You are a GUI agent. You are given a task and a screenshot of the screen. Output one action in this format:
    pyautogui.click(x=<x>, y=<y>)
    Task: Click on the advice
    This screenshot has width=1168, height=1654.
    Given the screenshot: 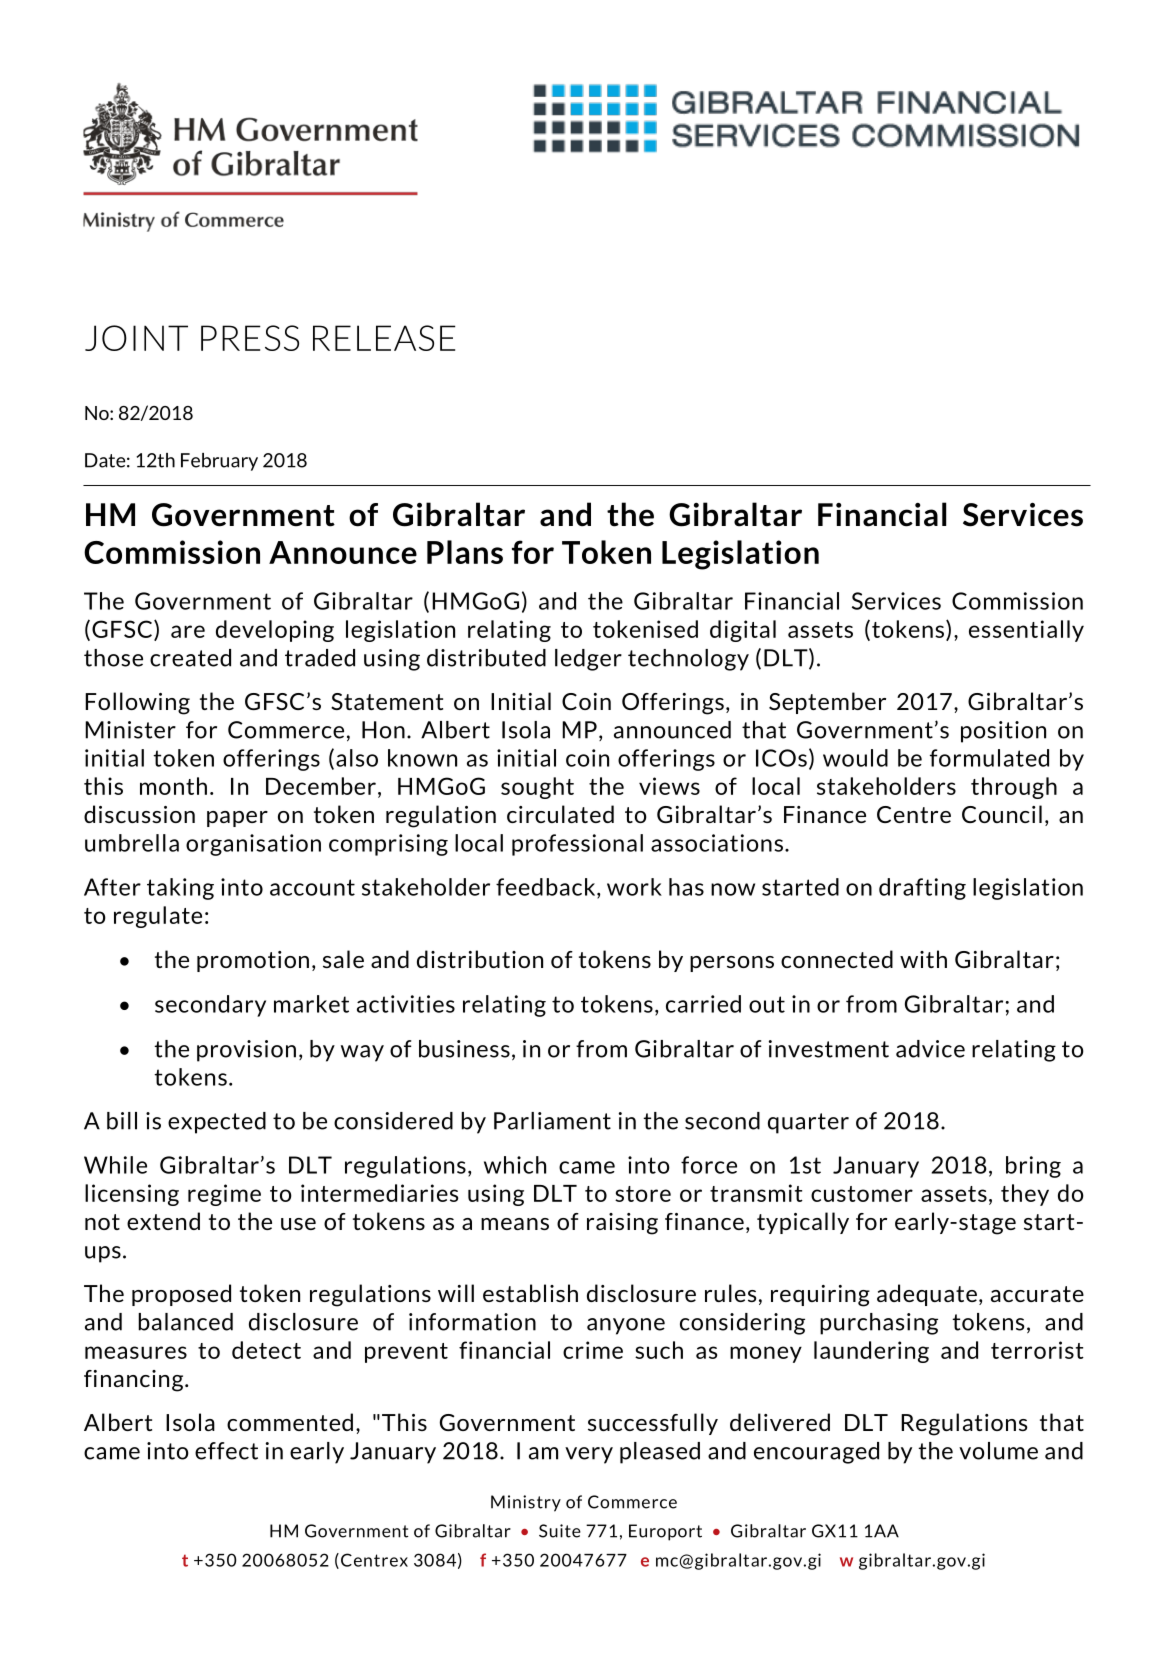 What is the action you would take?
    pyautogui.click(x=930, y=1049)
